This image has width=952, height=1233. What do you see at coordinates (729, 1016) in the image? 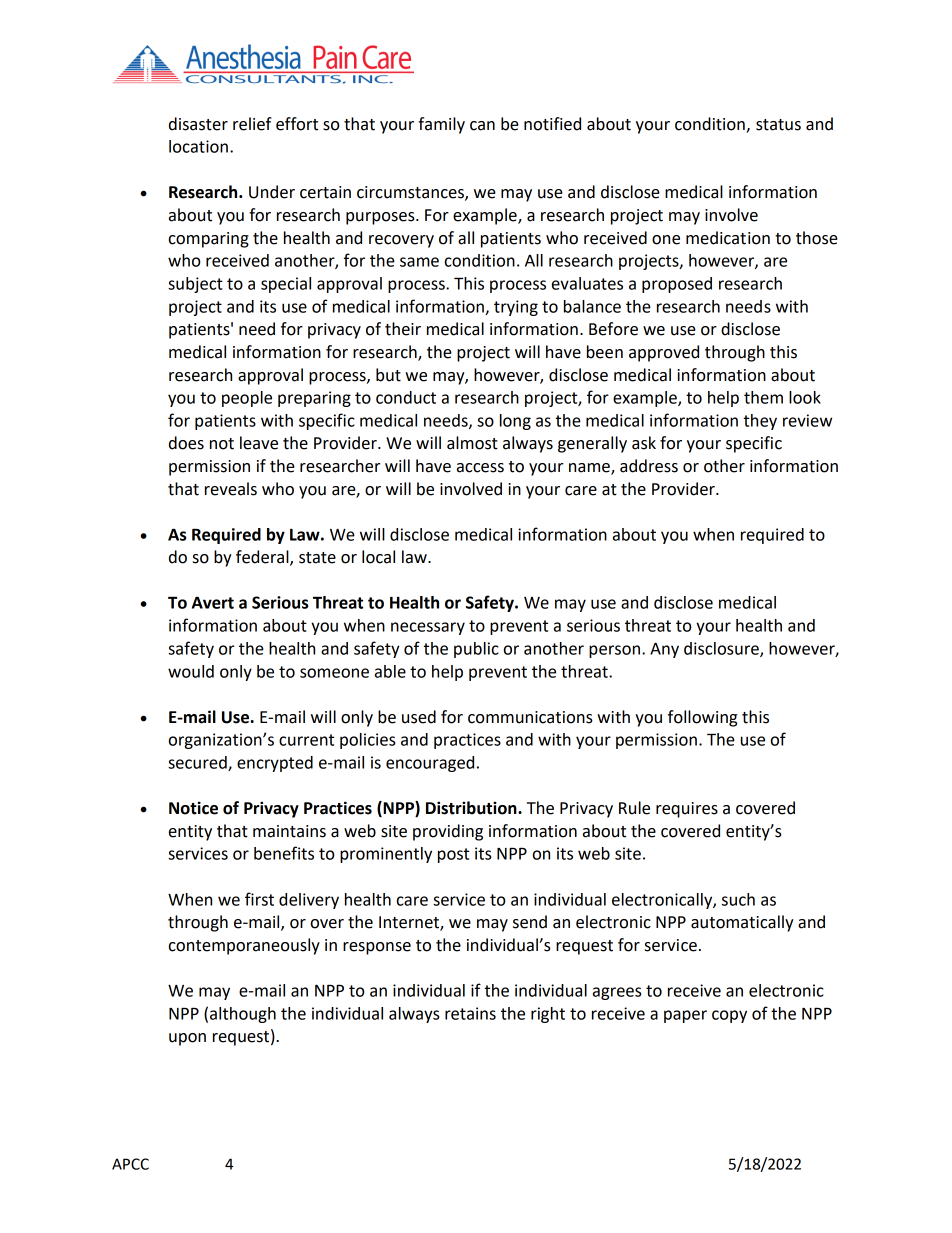
I see `copy` at bounding box center [729, 1016].
